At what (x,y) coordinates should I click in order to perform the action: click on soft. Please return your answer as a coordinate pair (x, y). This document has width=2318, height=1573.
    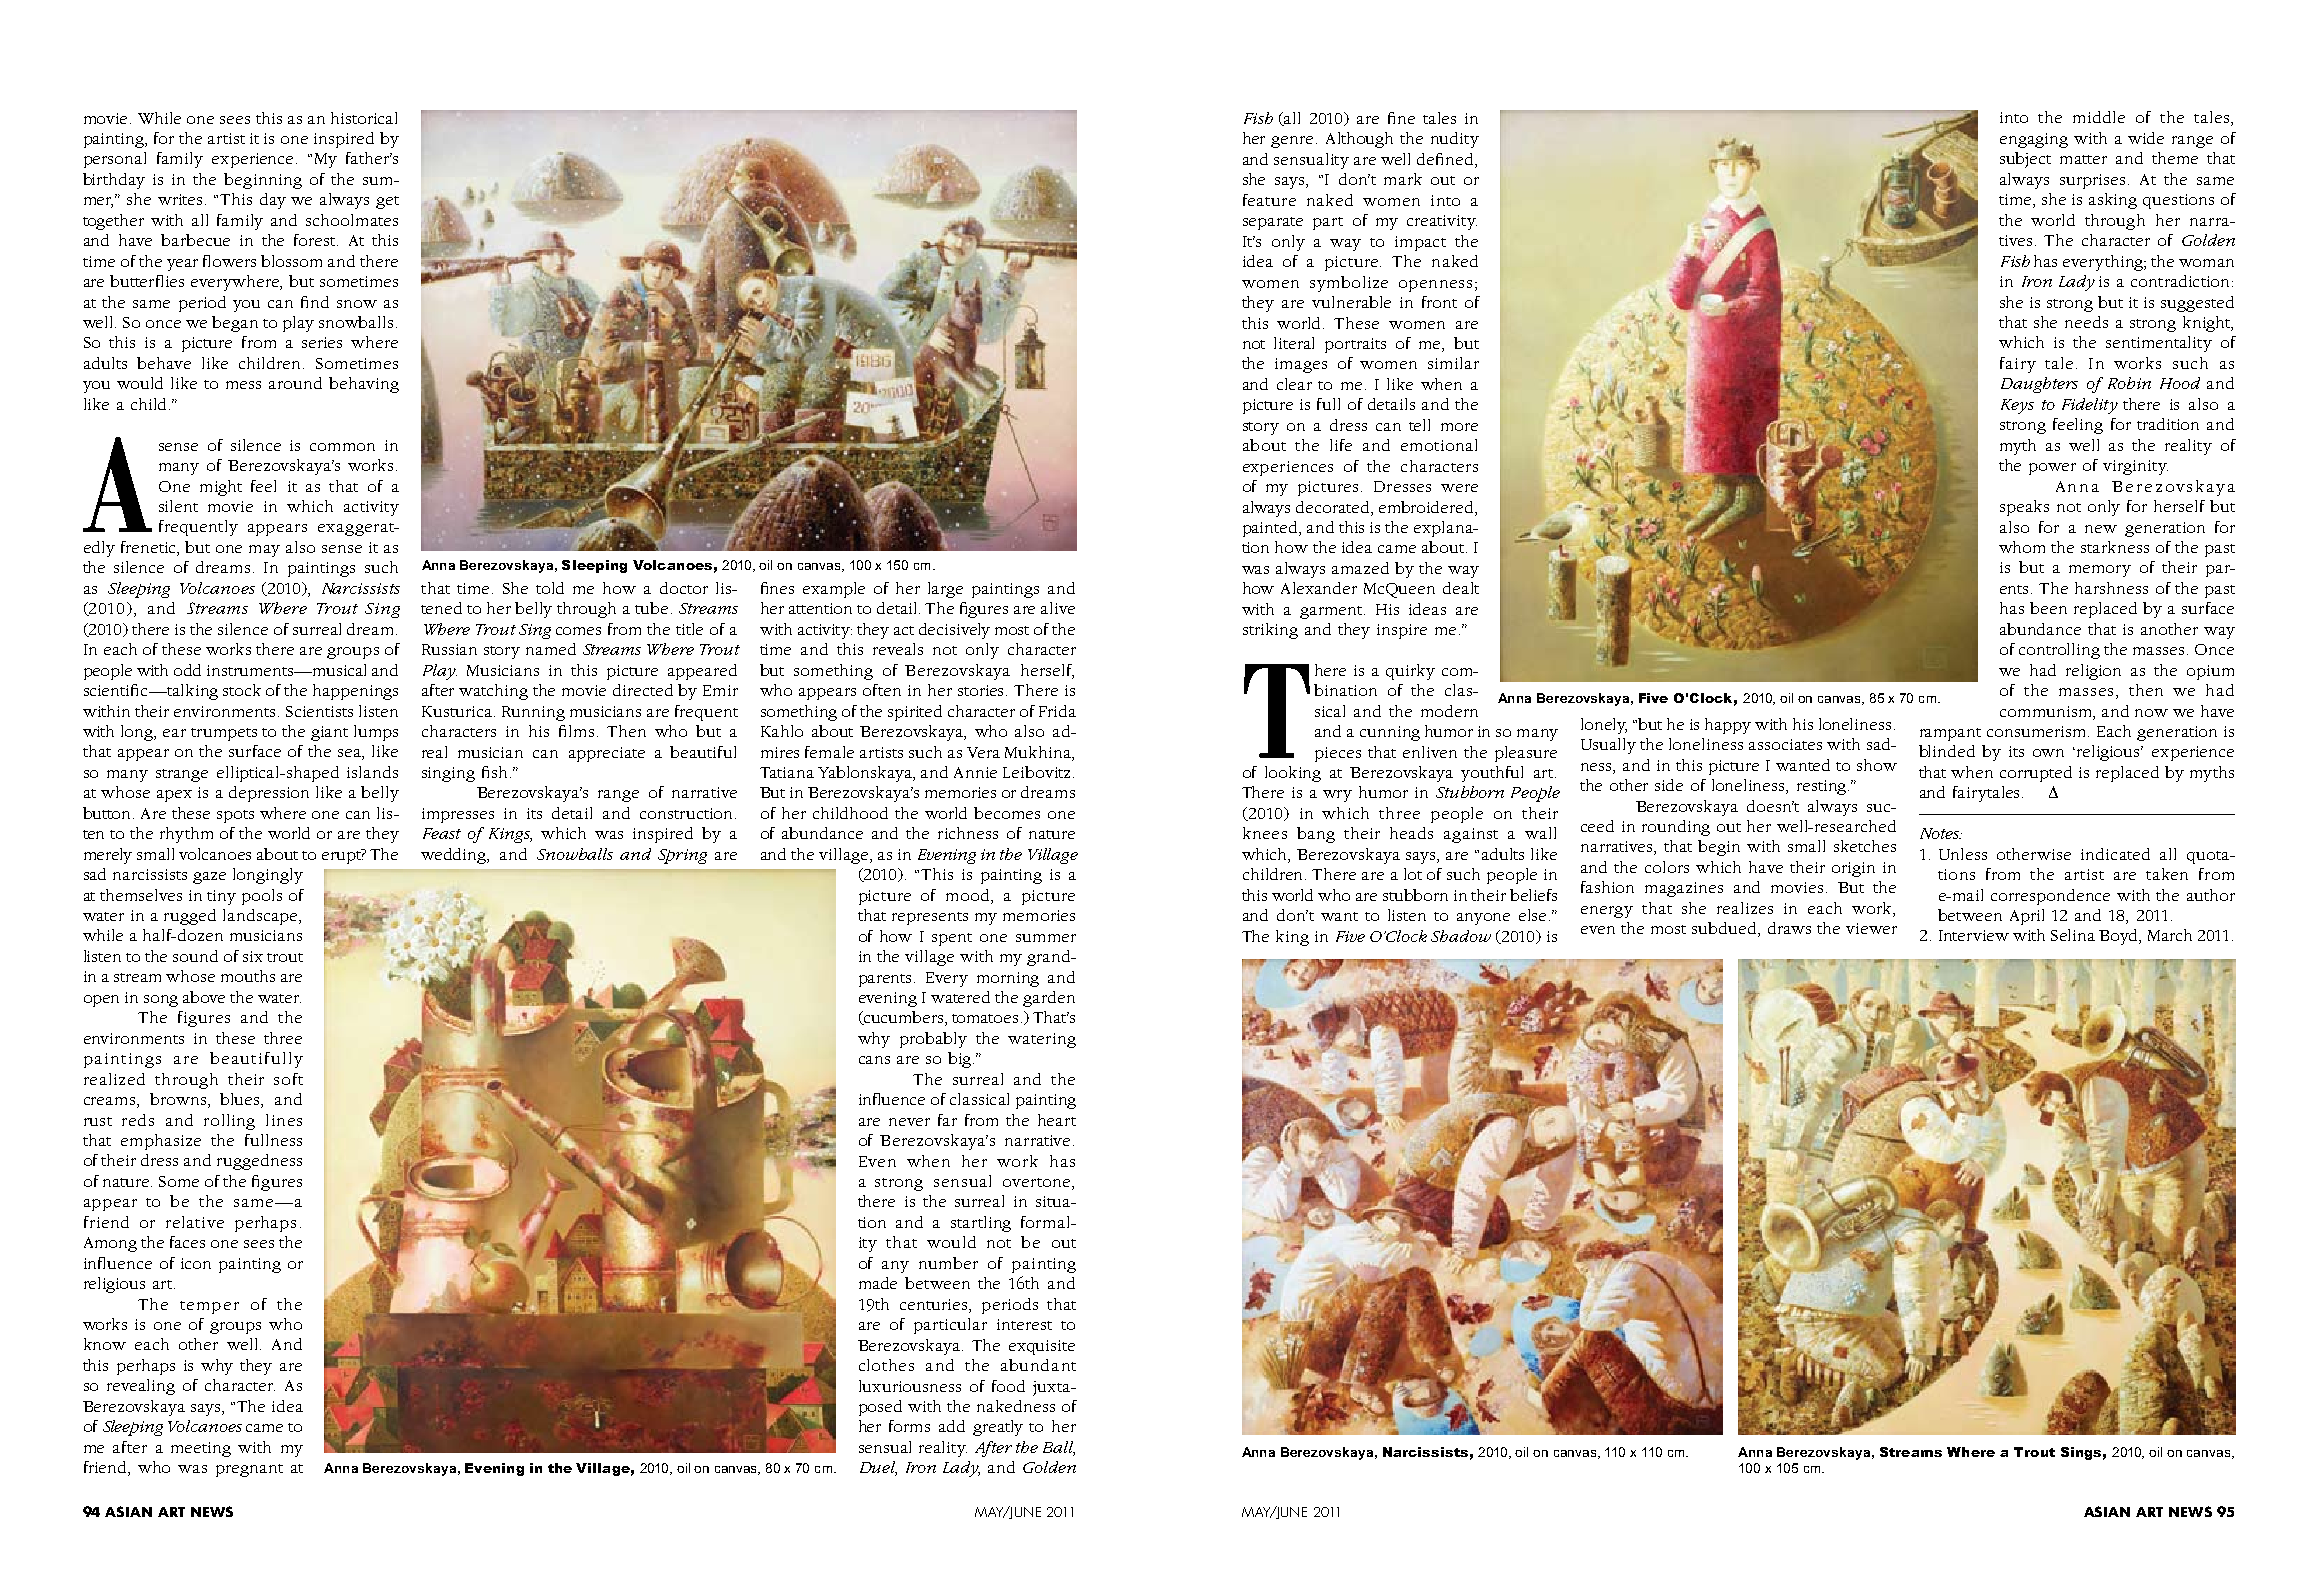
    Looking at the image, I should click on (288, 1079).
